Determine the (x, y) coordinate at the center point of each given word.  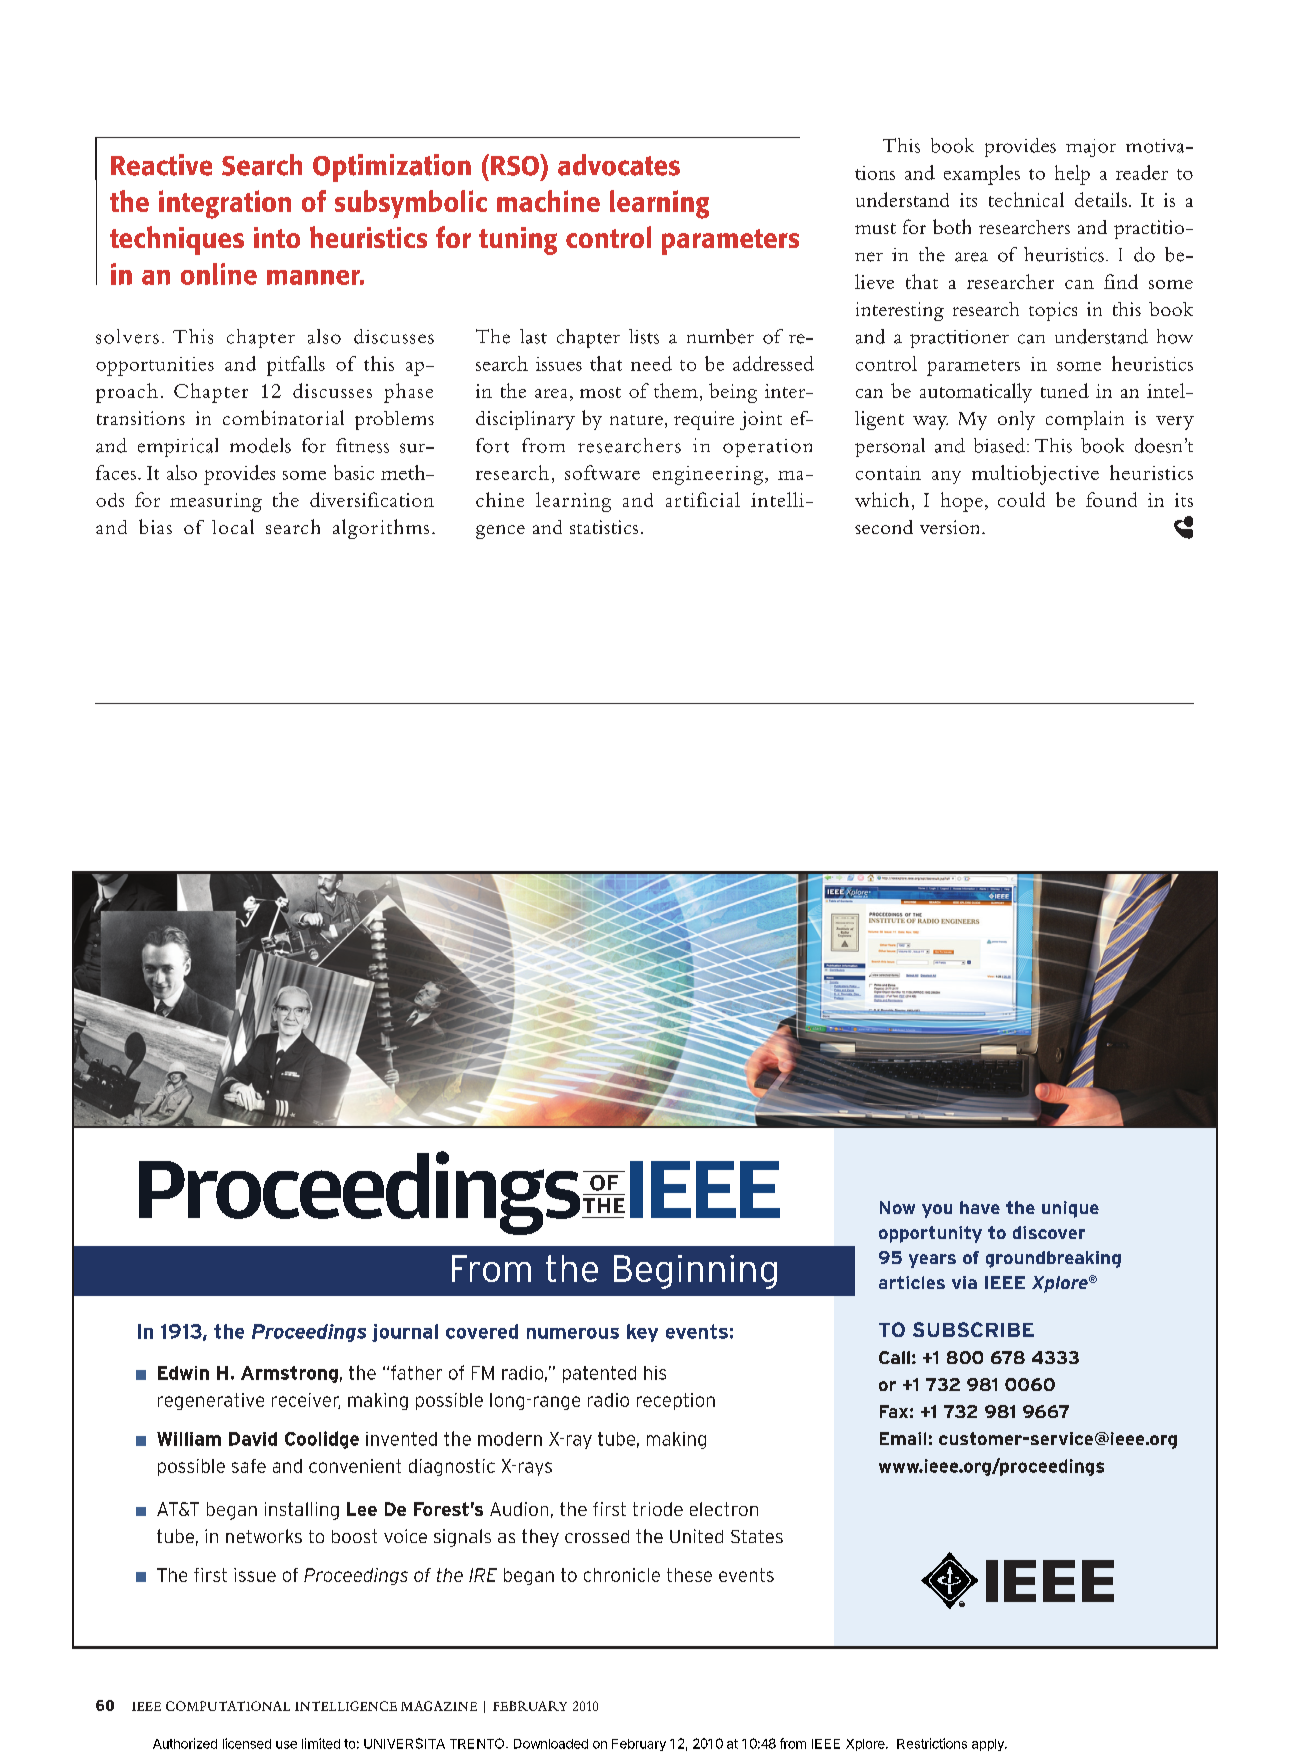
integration (225, 204)
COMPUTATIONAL (228, 1706)
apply (989, 1745)
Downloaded (551, 1744)
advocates (619, 165)
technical (1026, 199)
